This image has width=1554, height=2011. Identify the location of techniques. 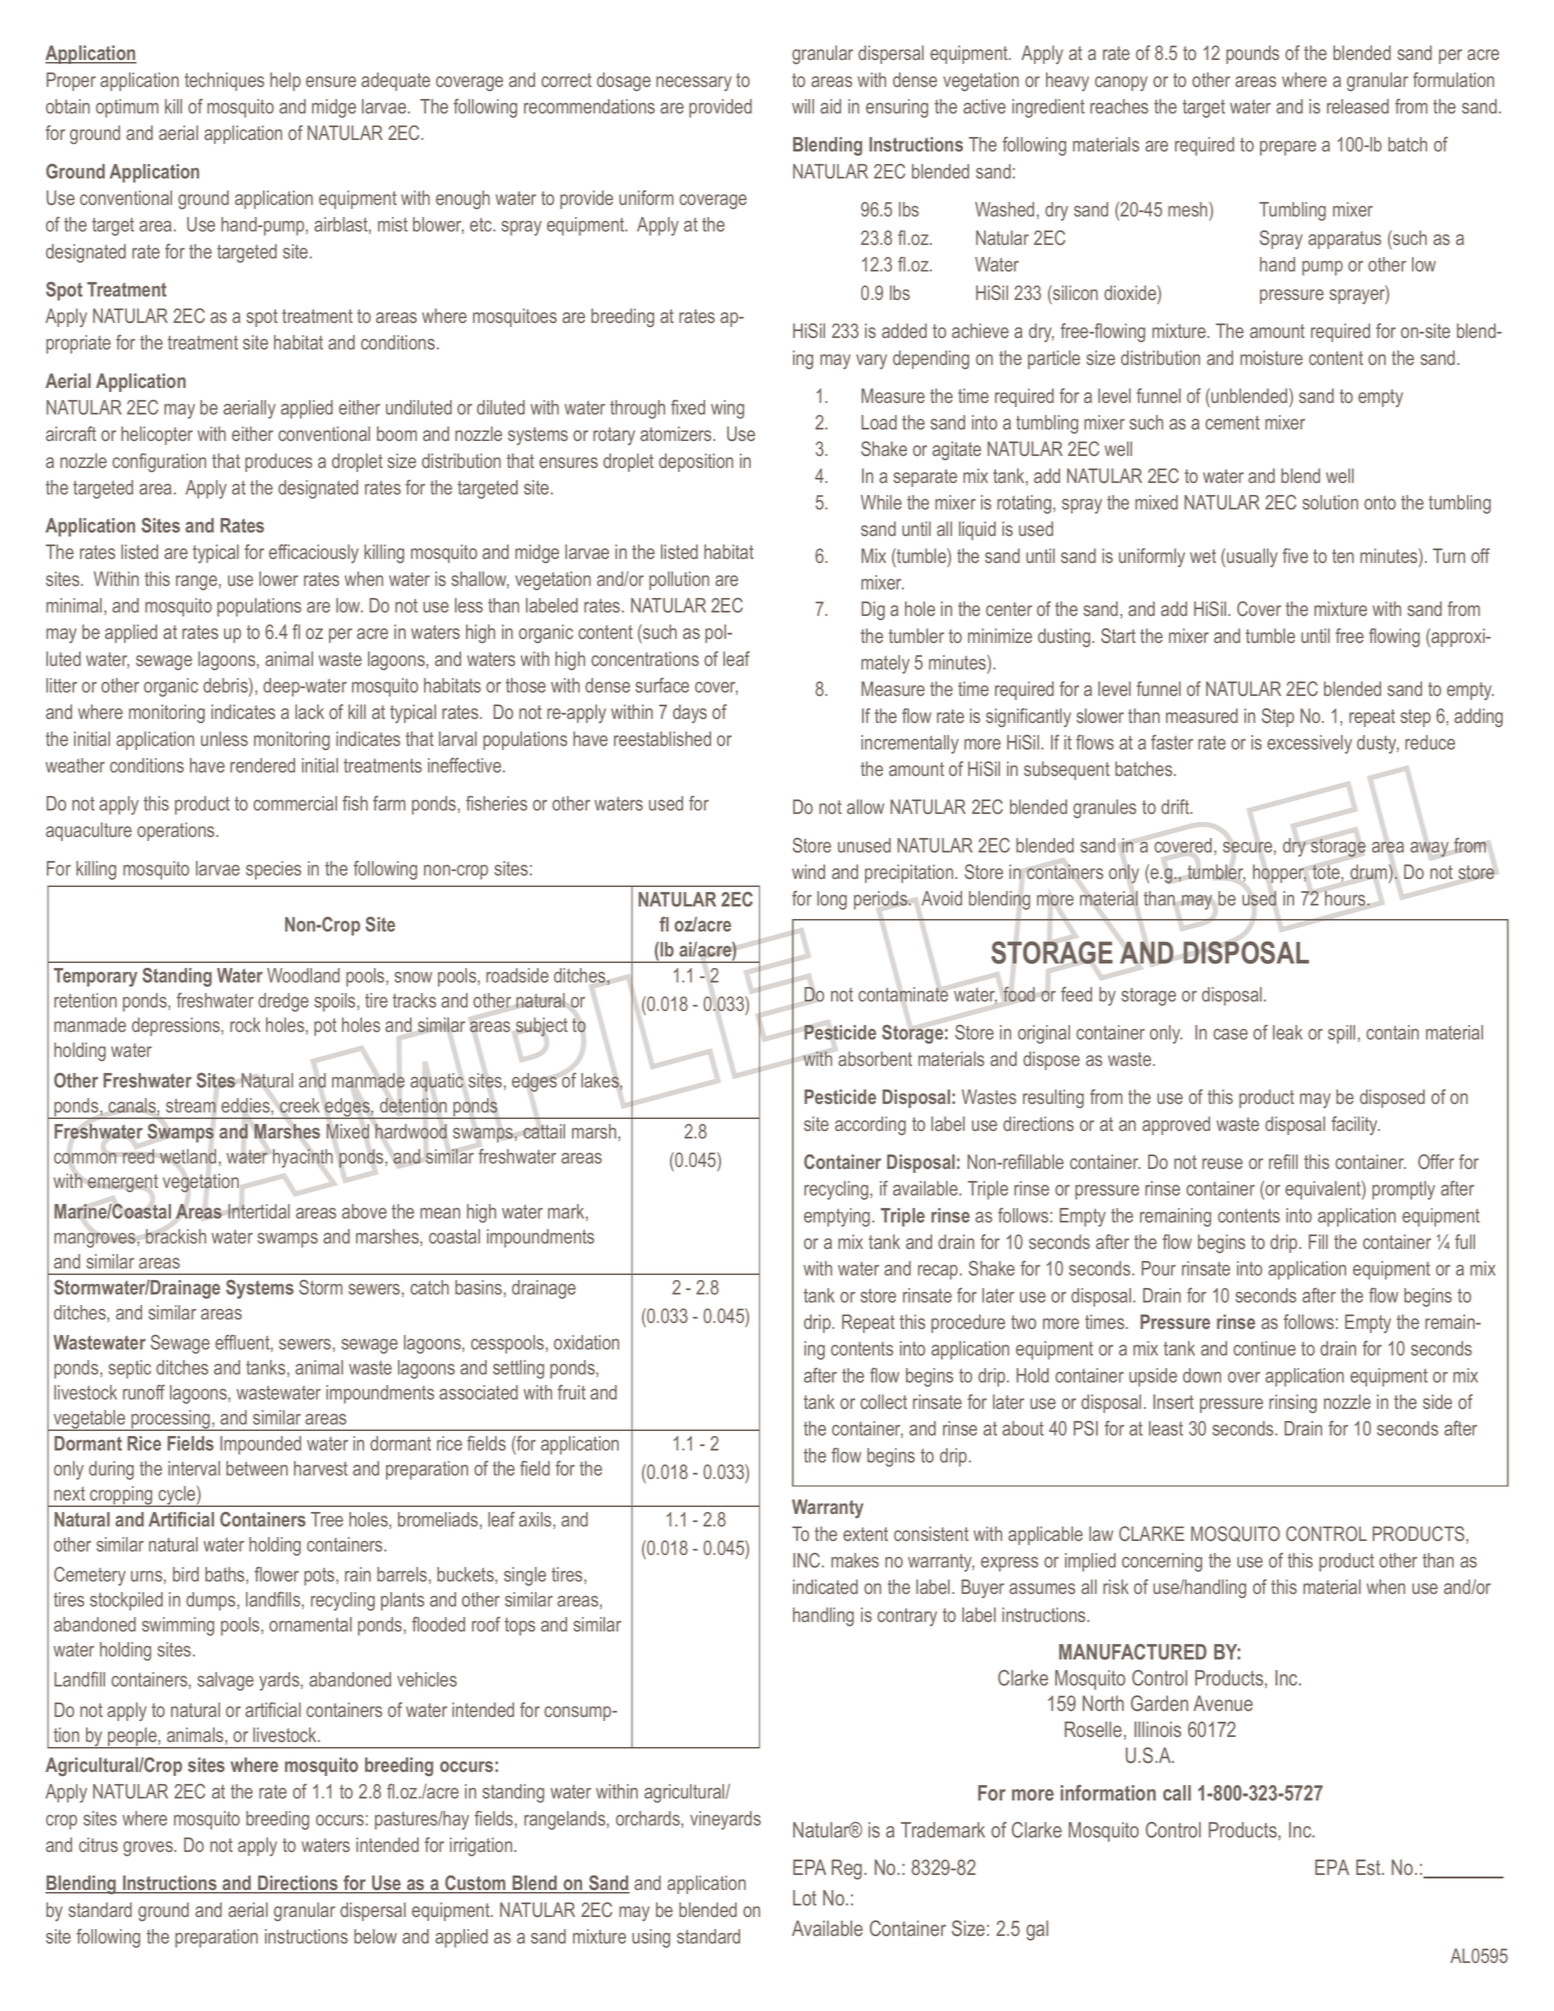
(224, 81).
